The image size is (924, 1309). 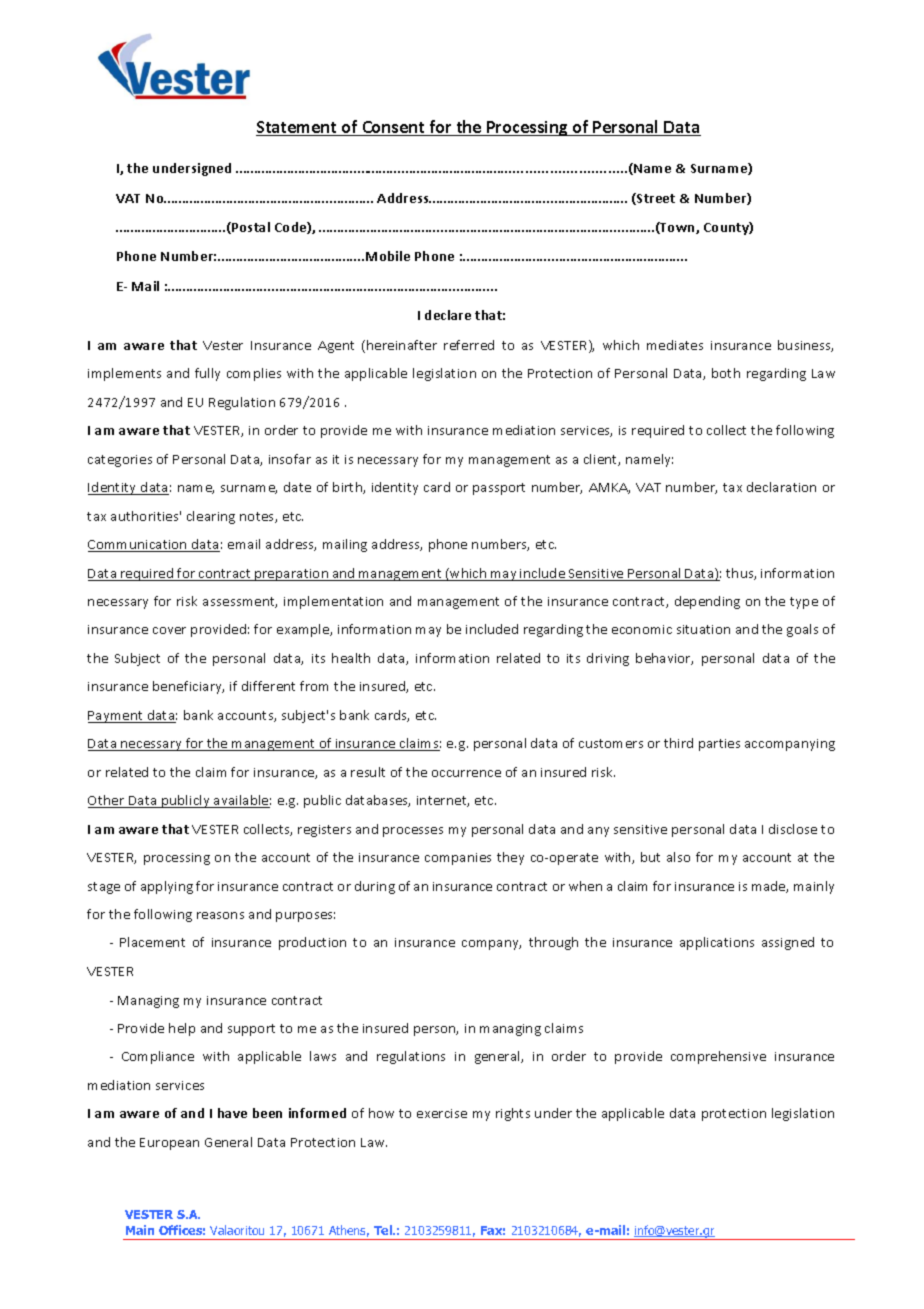 What do you see at coordinates (781, 487) in the screenshot?
I see `declaration` at bounding box center [781, 487].
